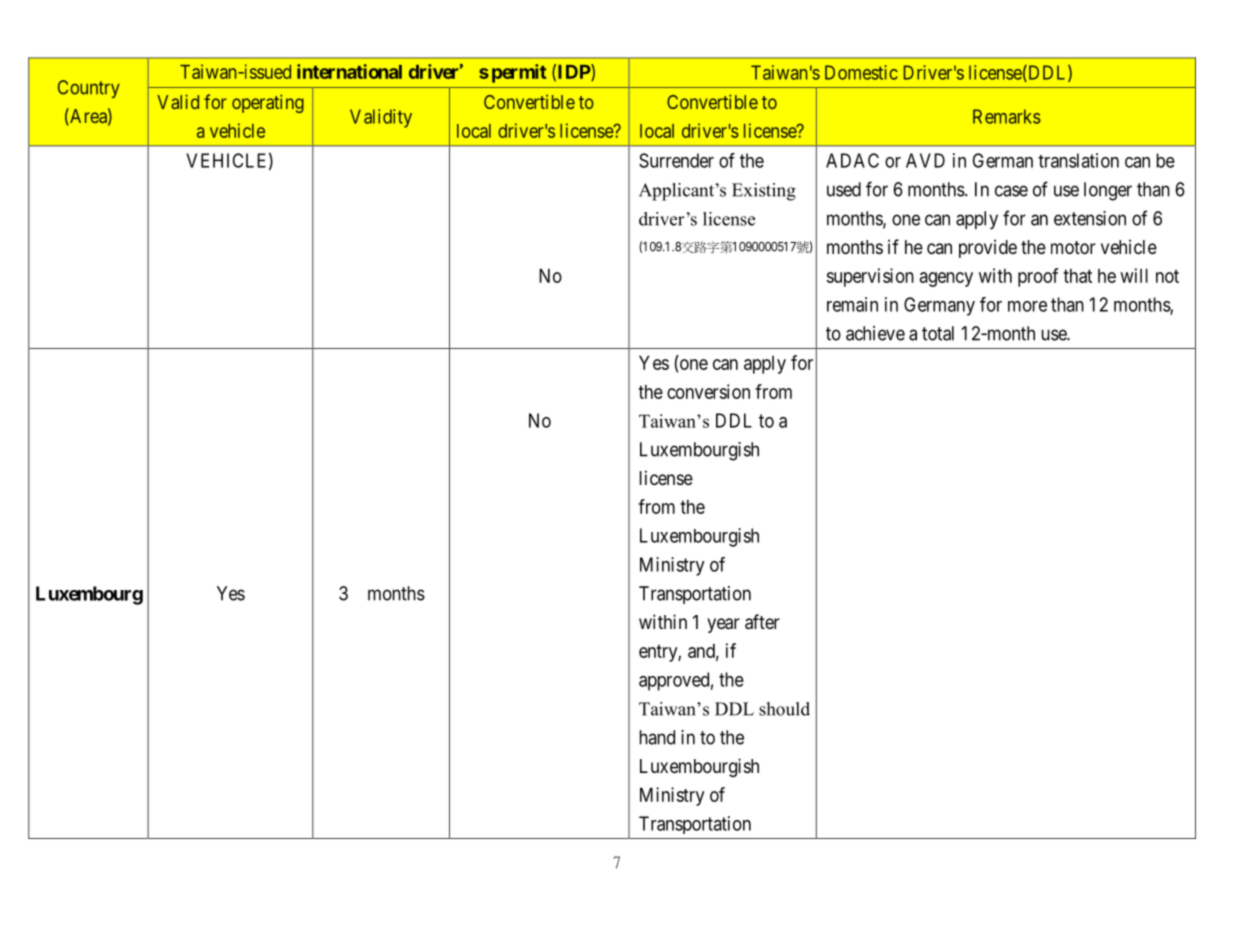  What do you see at coordinates (1027, 306) in the document?
I see `more` at bounding box center [1027, 306].
